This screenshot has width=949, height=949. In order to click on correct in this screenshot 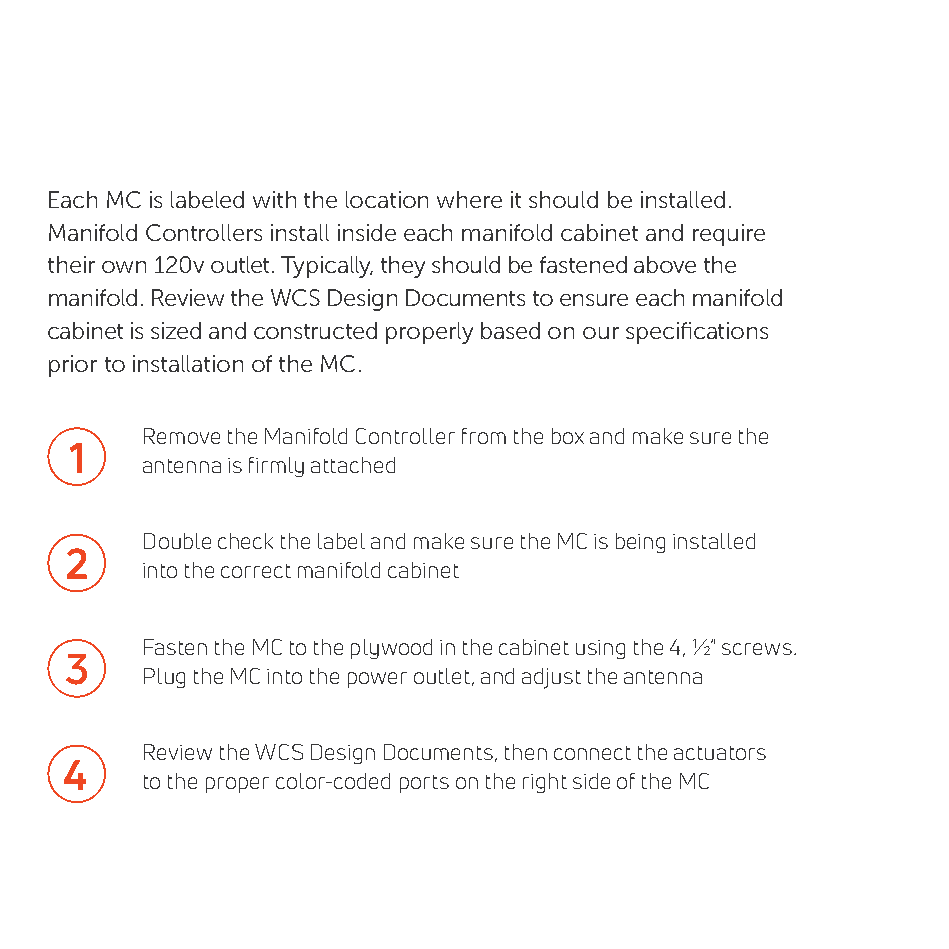, I will do `click(256, 571)`.
